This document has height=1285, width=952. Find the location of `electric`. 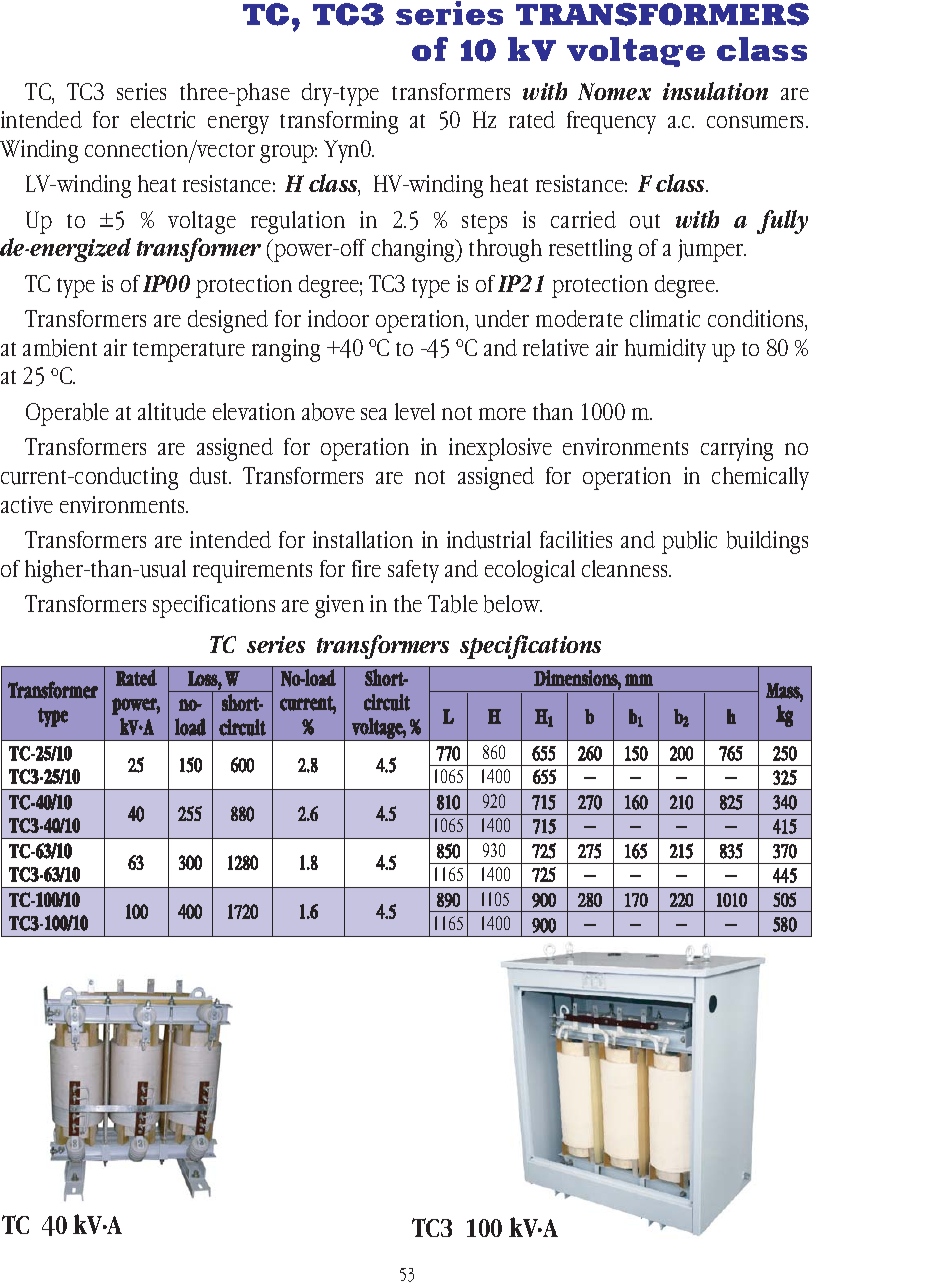

electric is located at coordinates (163, 119).
